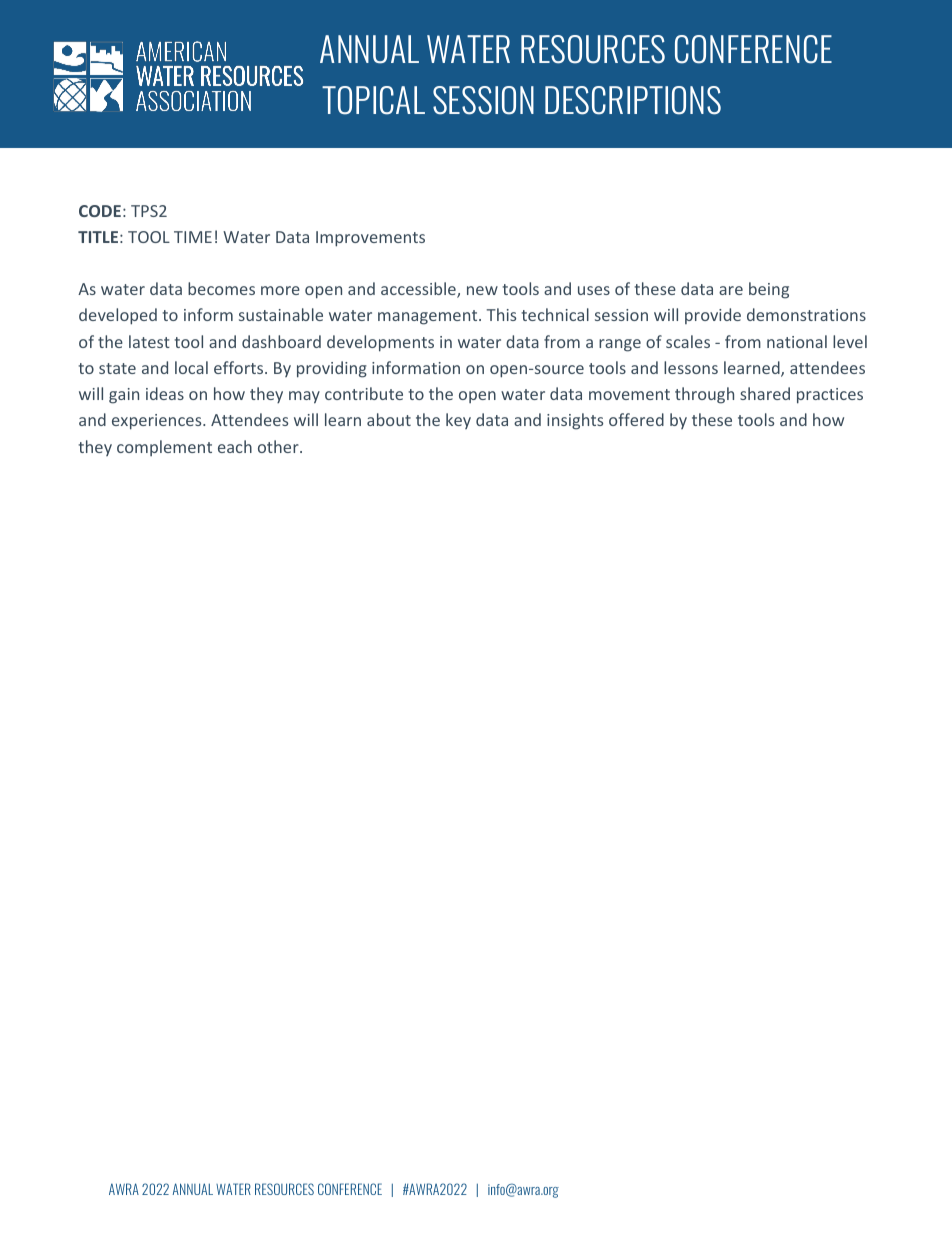 The width and height of the screenshot is (952, 1233). What do you see at coordinates (370, 239) in the screenshot?
I see `Improvements` at bounding box center [370, 239].
